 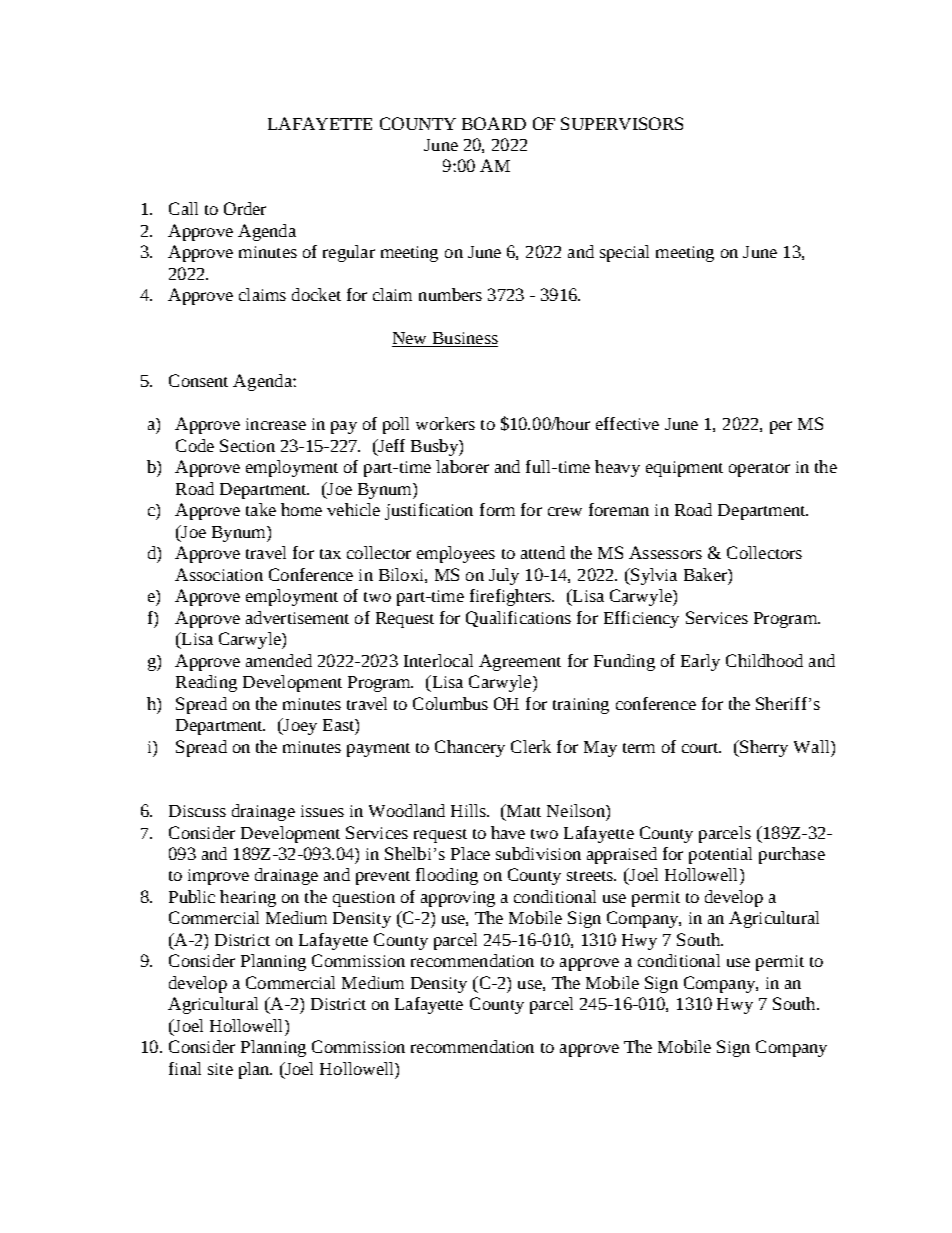 What do you see at coordinates (494, 123) in the document?
I see `BOARD` at bounding box center [494, 123].
